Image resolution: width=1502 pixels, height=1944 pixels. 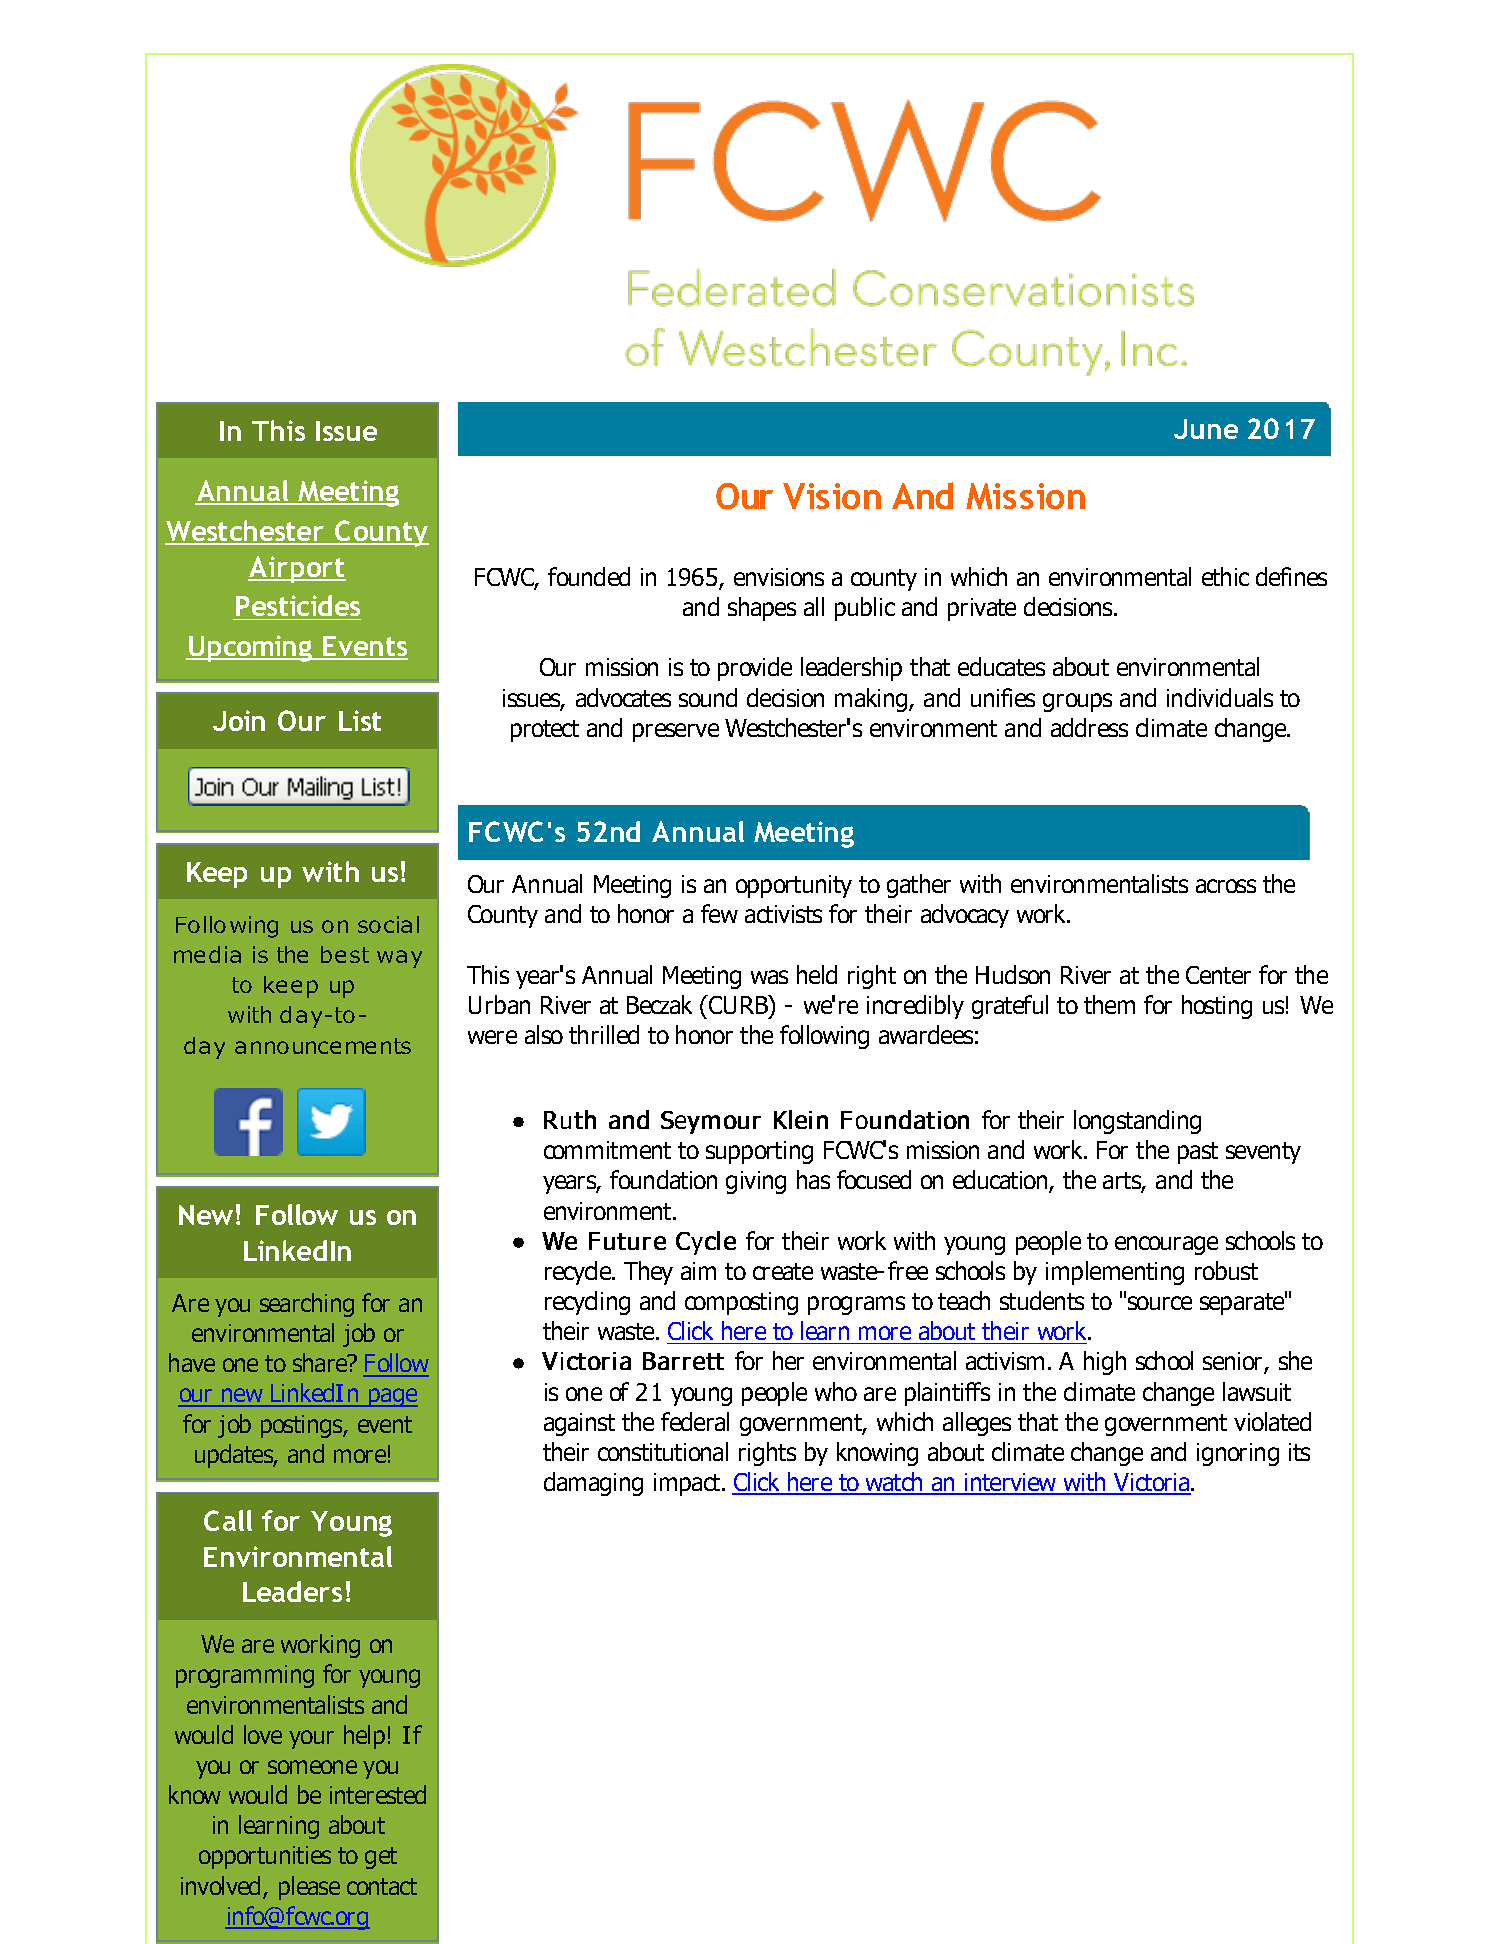 What do you see at coordinates (228, 1520) in the image?
I see `Call` at bounding box center [228, 1520].
